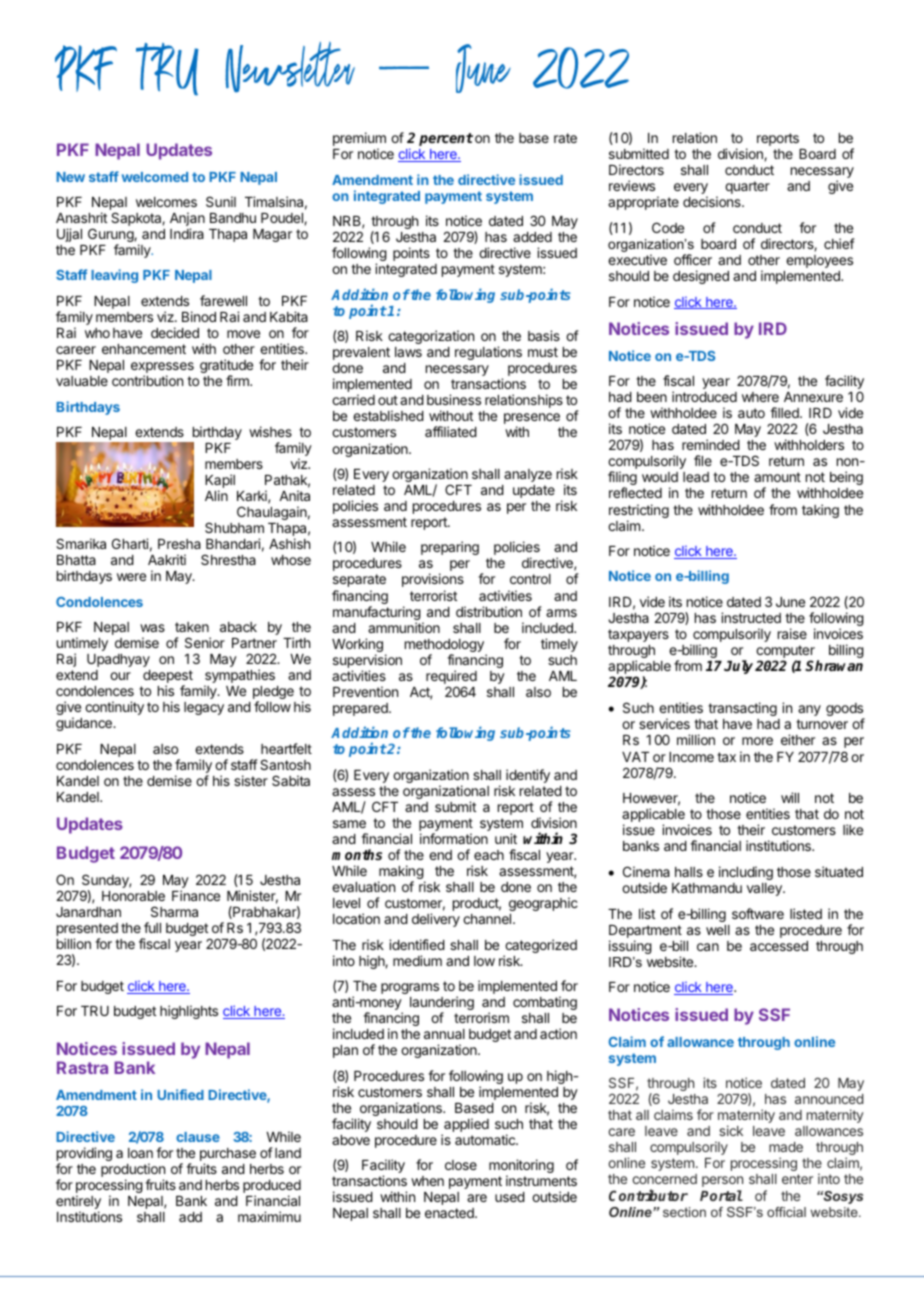 This screenshot has width=924, height=1307. I want to click on Alin, so click(216, 495).
